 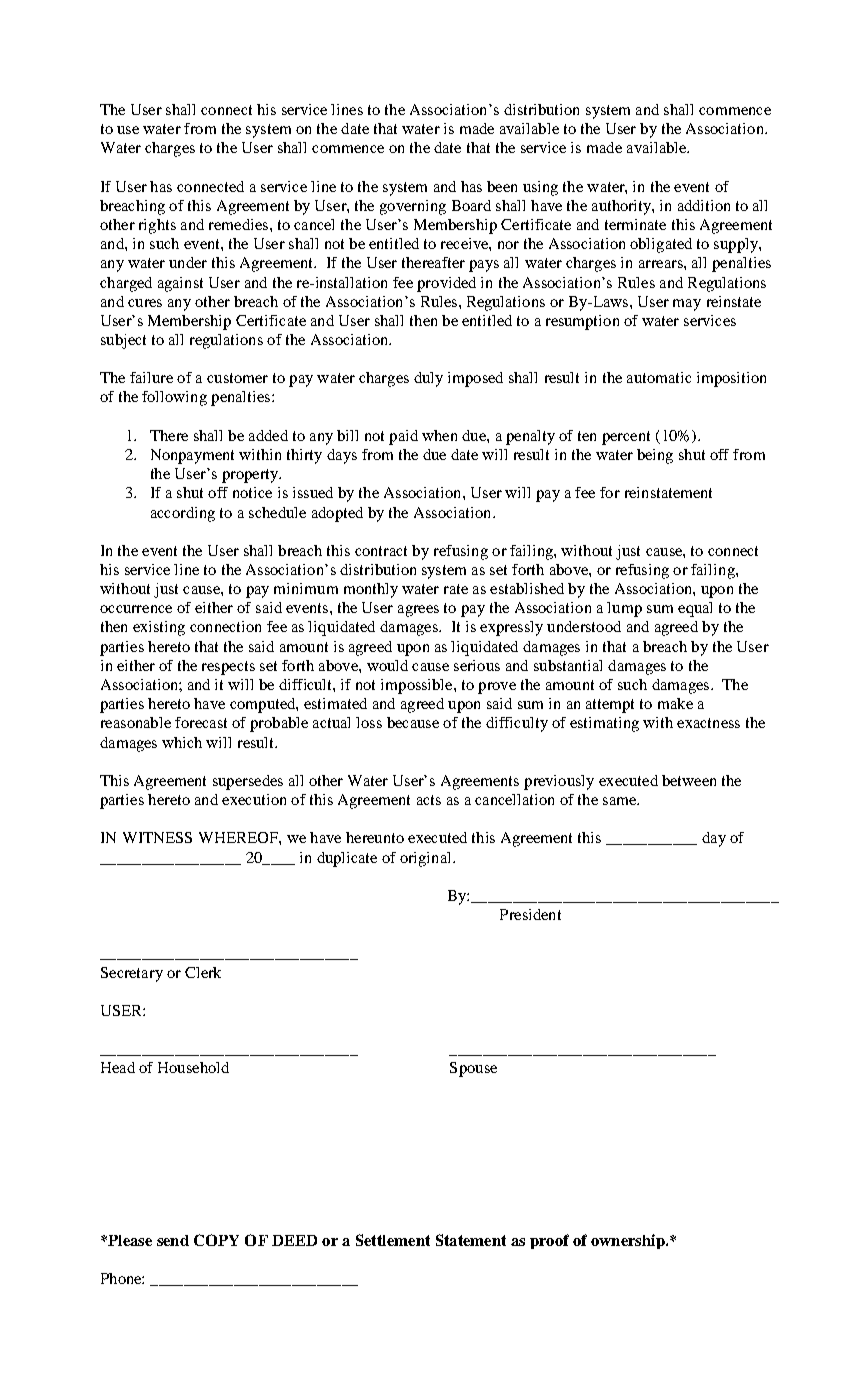 I want to click on make, so click(x=675, y=703).
